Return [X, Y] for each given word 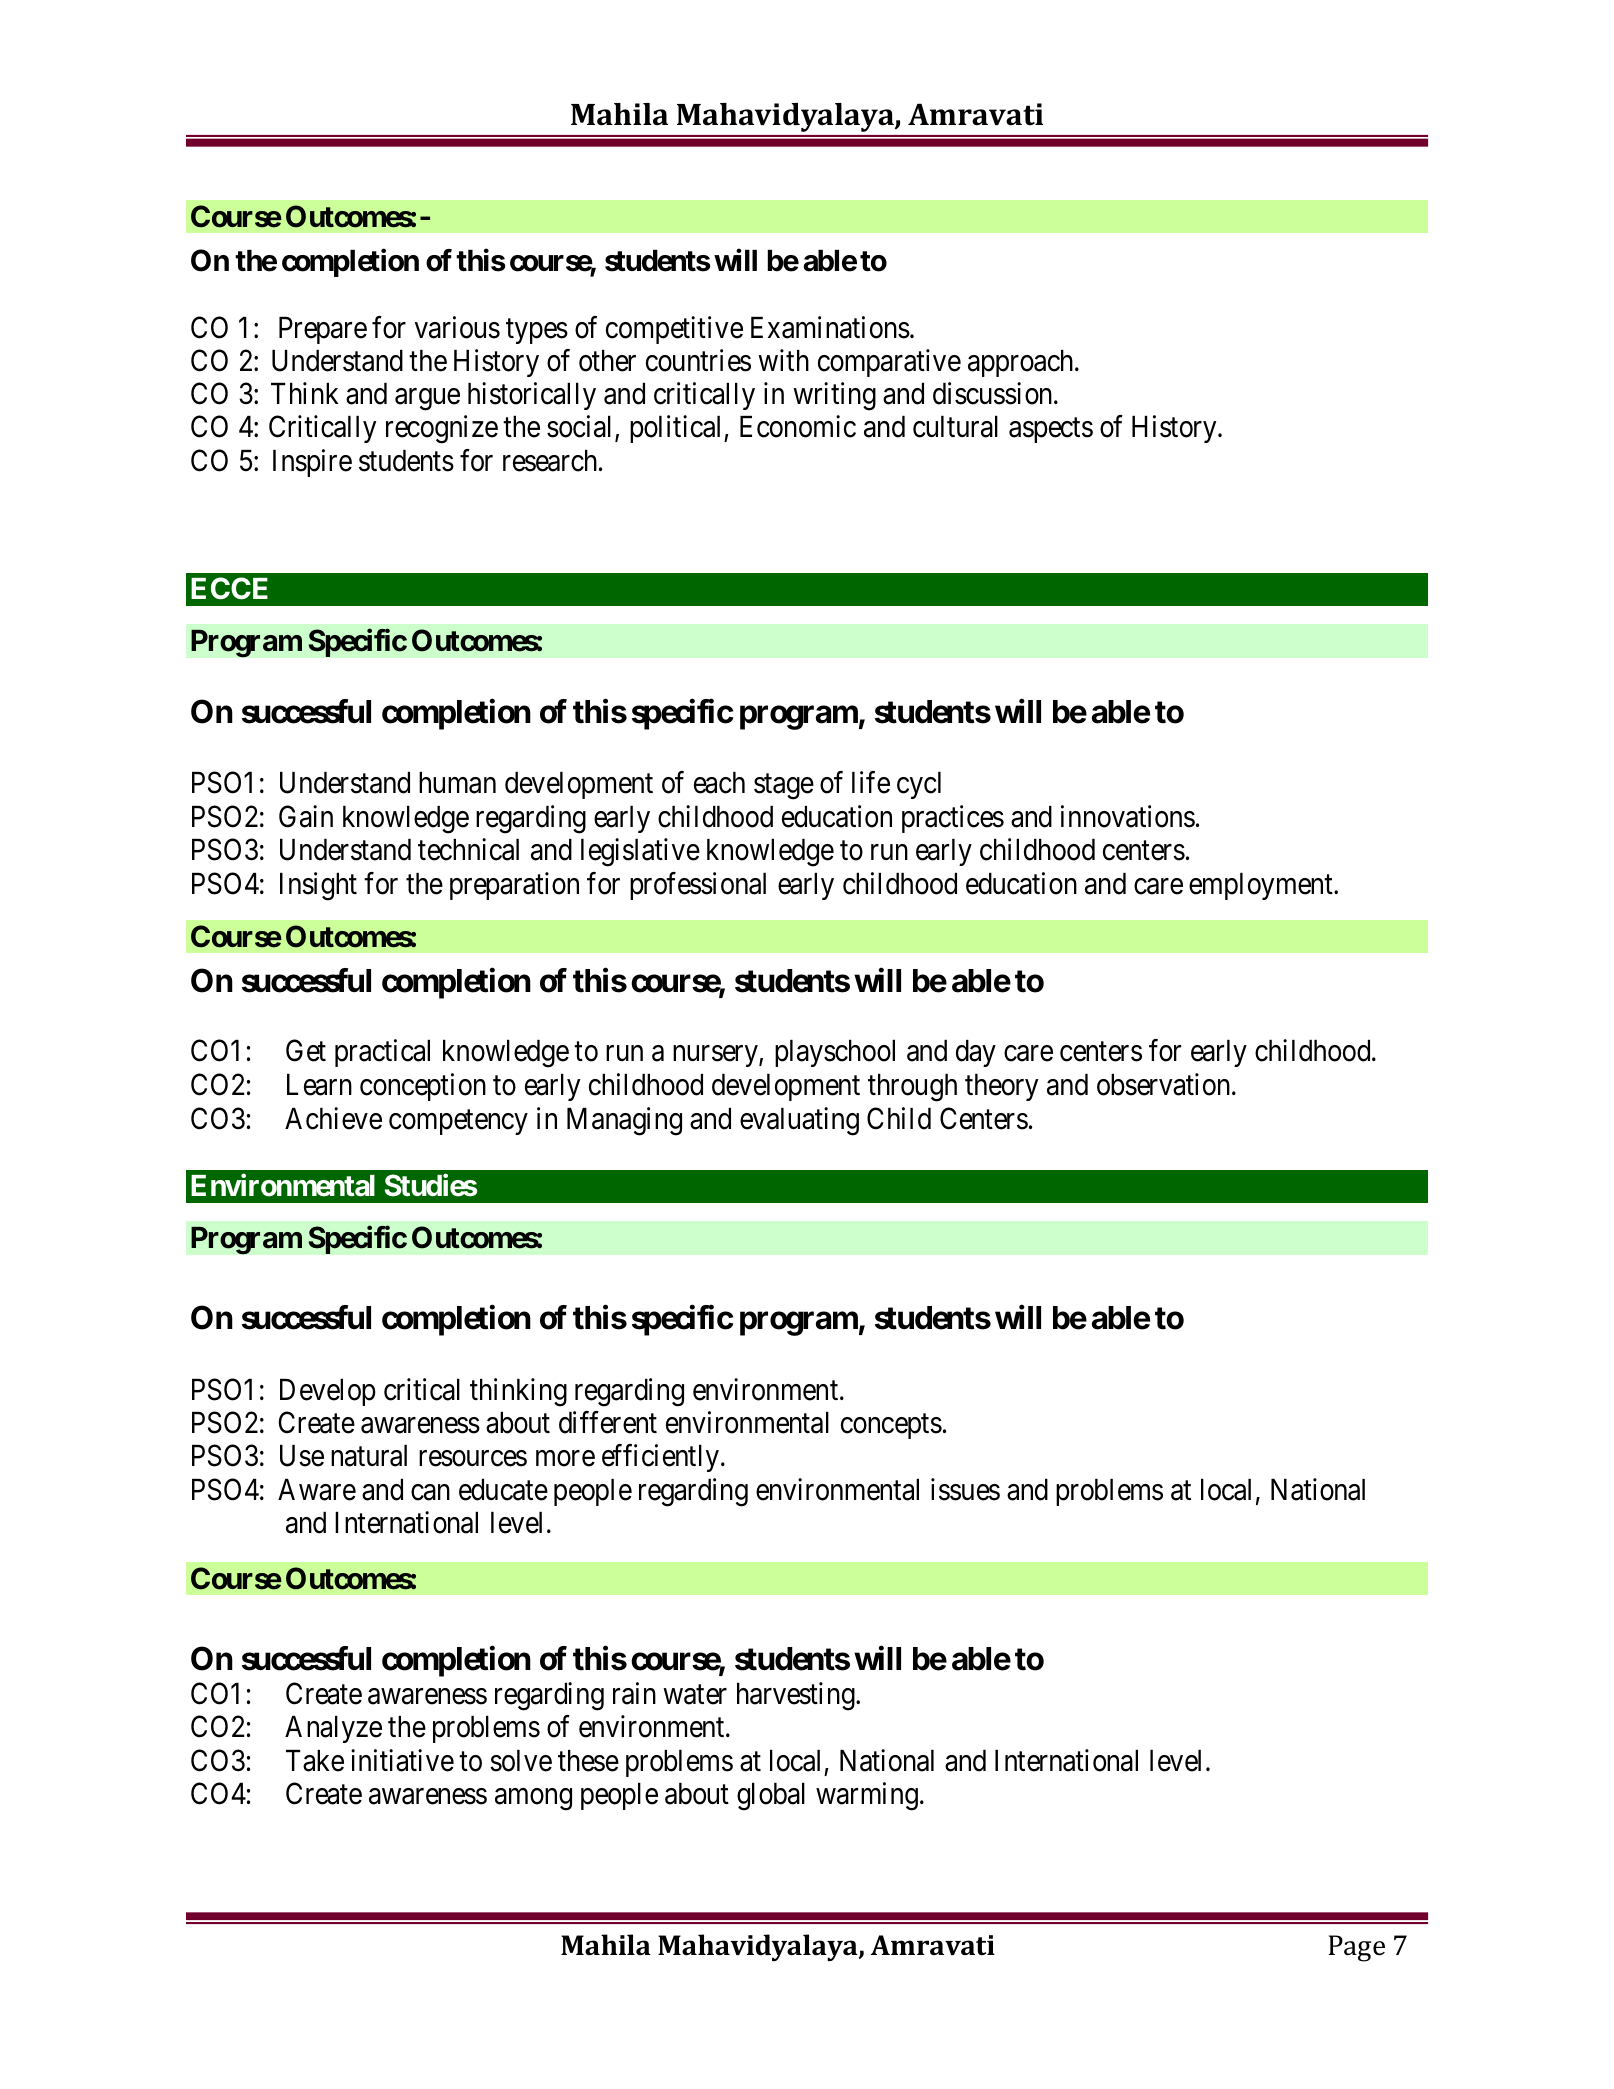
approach [1022, 363]
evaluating [799, 1121]
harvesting [797, 1696]
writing [834, 396]
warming [867, 1796]
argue [427, 399]
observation [1165, 1084]
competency [458, 1122]
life [871, 782]
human [457, 783]
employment [1262, 886]
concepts [891, 1426]
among [533, 1800]
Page [1356, 1948]
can [430, 1492]
